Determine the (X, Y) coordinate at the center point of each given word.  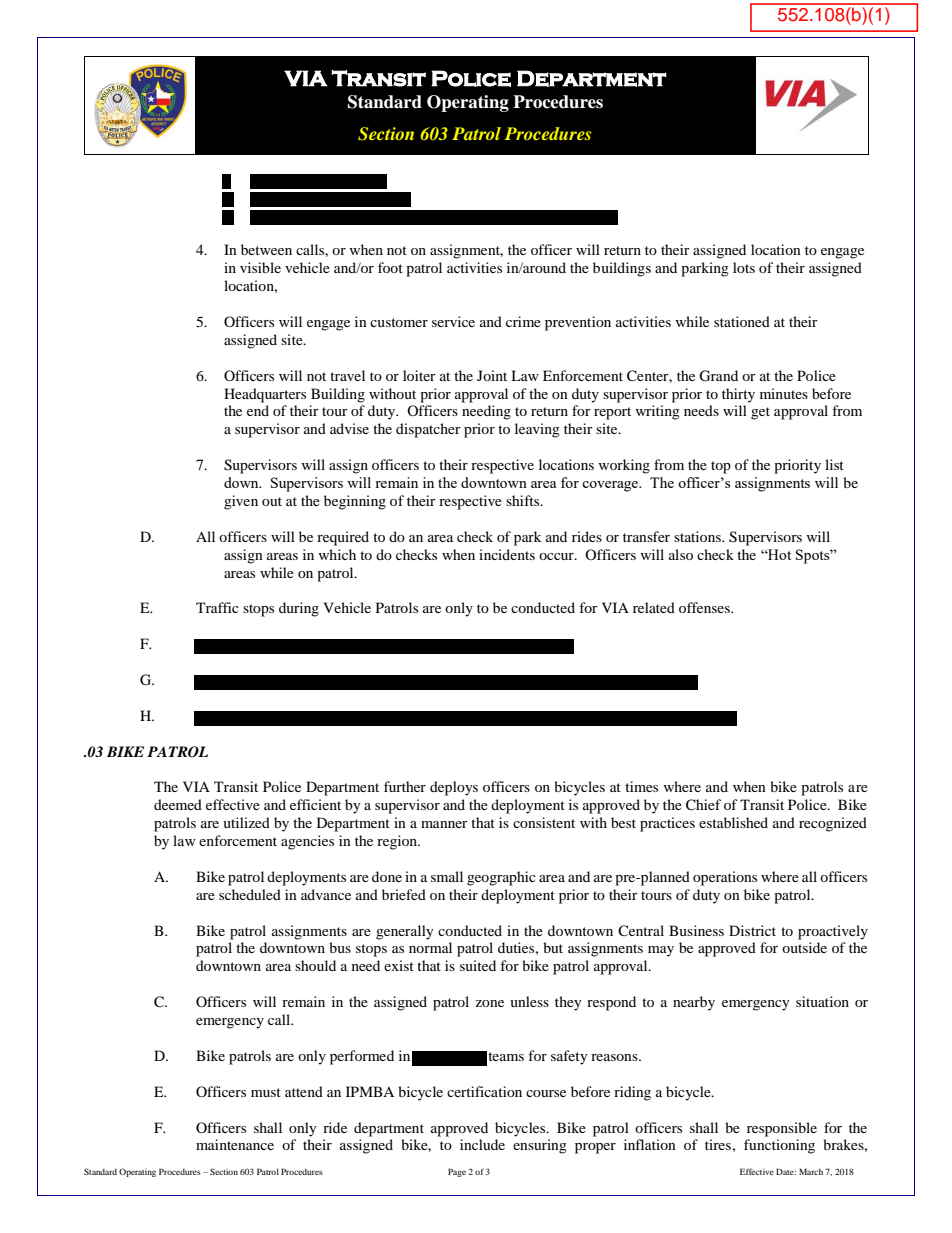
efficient (315, 804)
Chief (703, 805)
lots (744, 267)
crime (523, 321)
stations (698, 536)
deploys (454, 788)
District (752, 930)
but (553, 947)
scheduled (250, 894)
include (482, 1144)
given (241, 502)
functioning (779, 1146)
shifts (524, 500)
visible (260, 267)
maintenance (235, 1144)
